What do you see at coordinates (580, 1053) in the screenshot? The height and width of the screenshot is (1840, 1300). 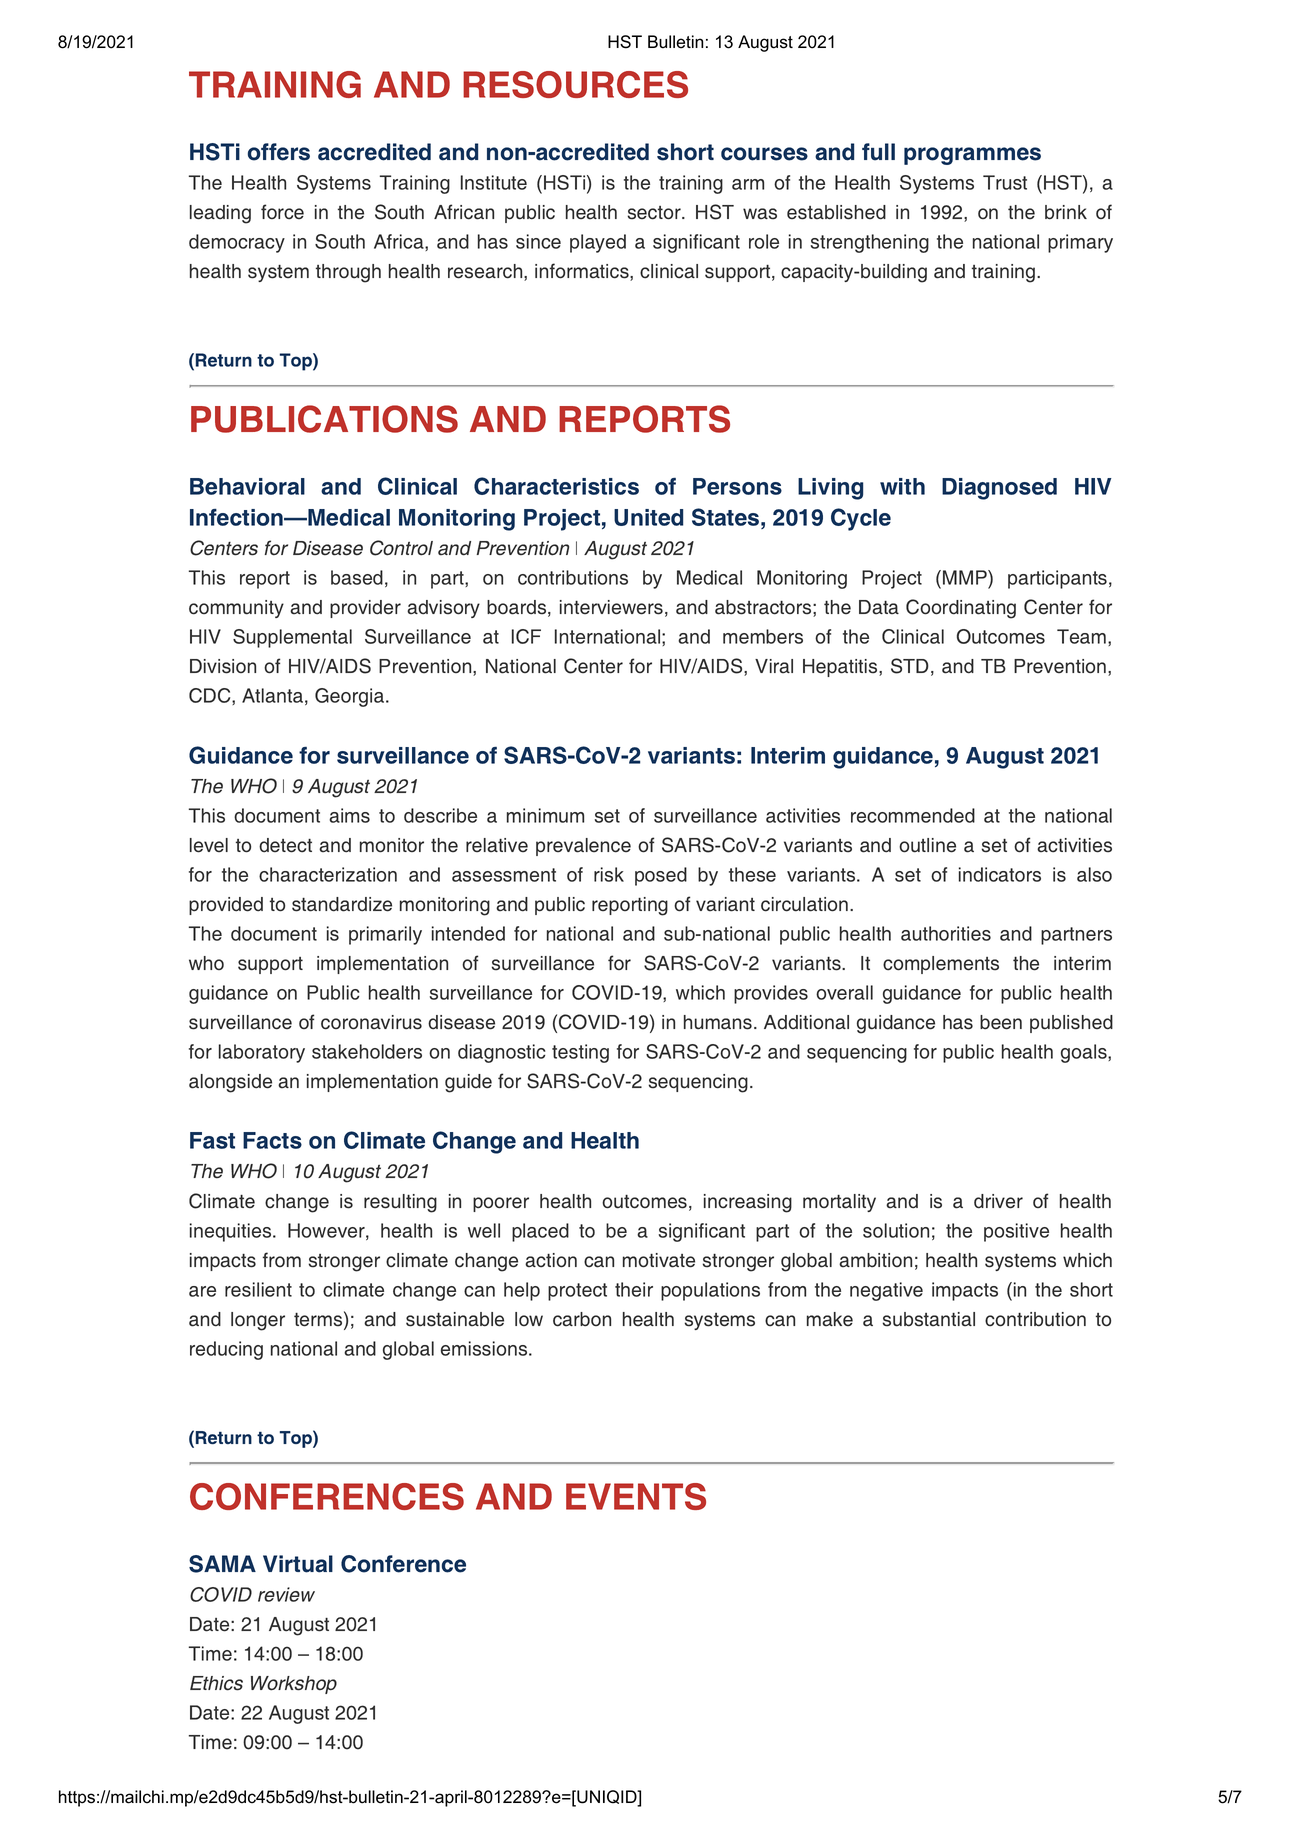 I see `testing` at bounding box center [580, 1053].
